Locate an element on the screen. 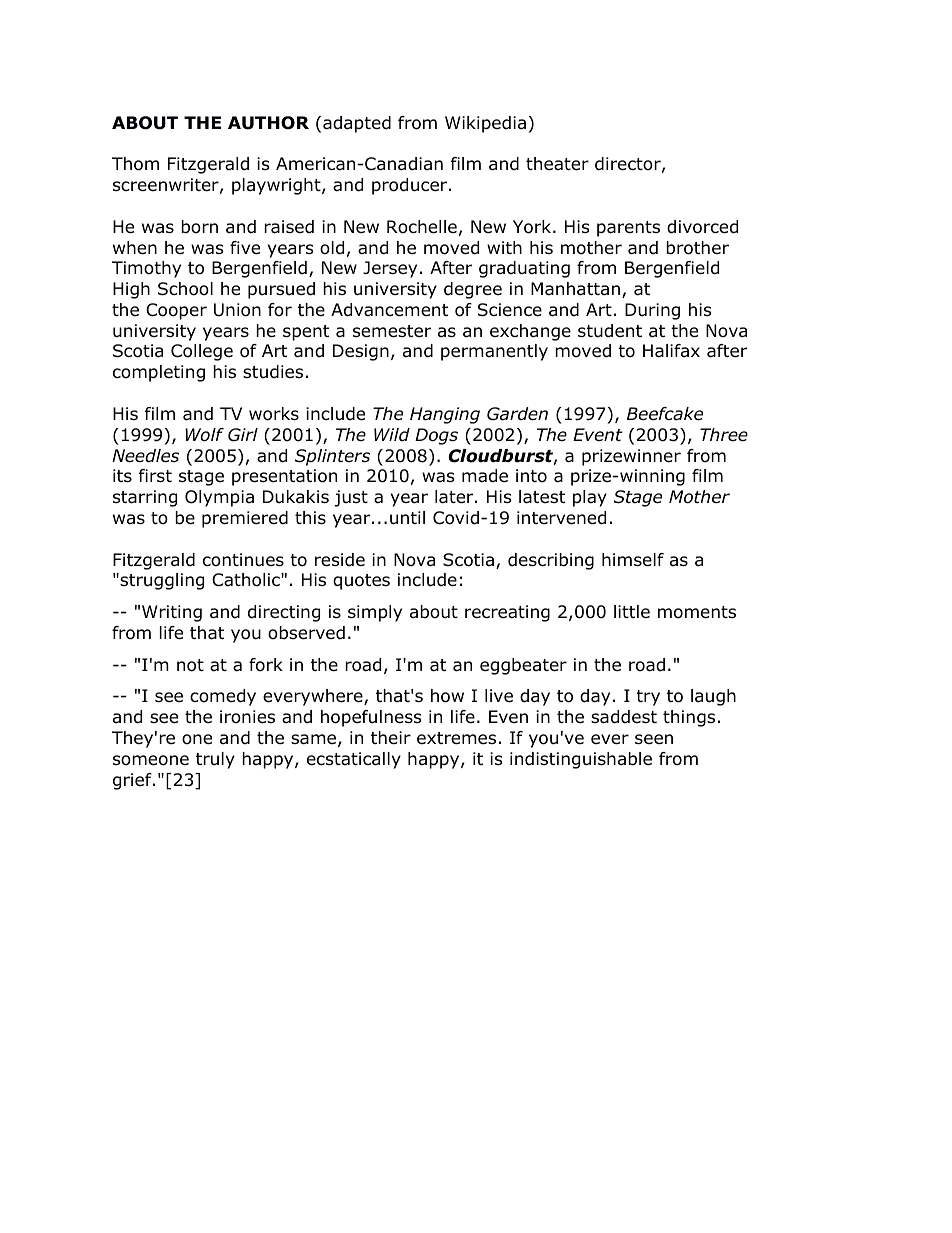  Timothy is located at coordinates (146, 269).
